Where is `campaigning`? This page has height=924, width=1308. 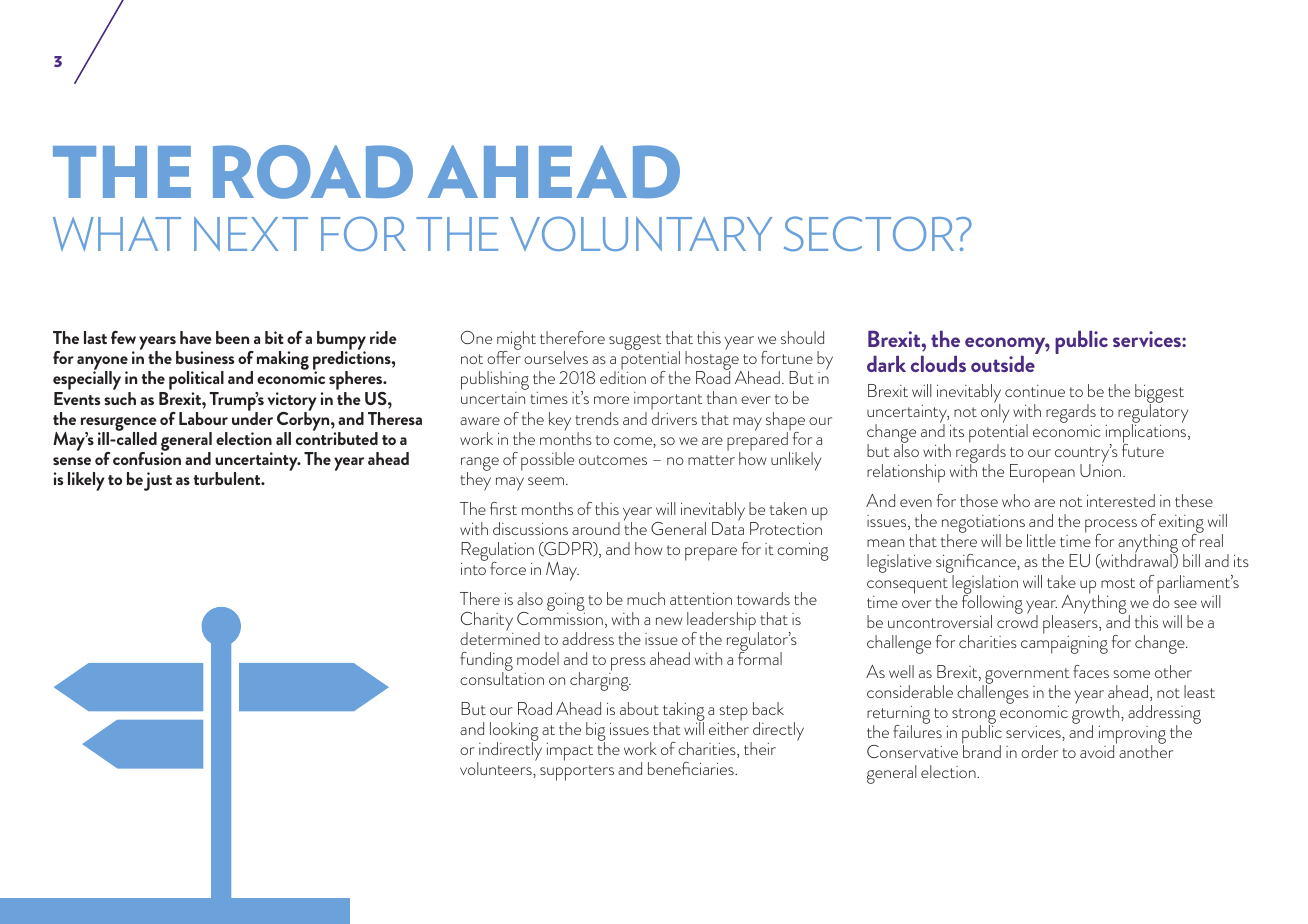 campaigning is located at coordinates (1064, 644).
